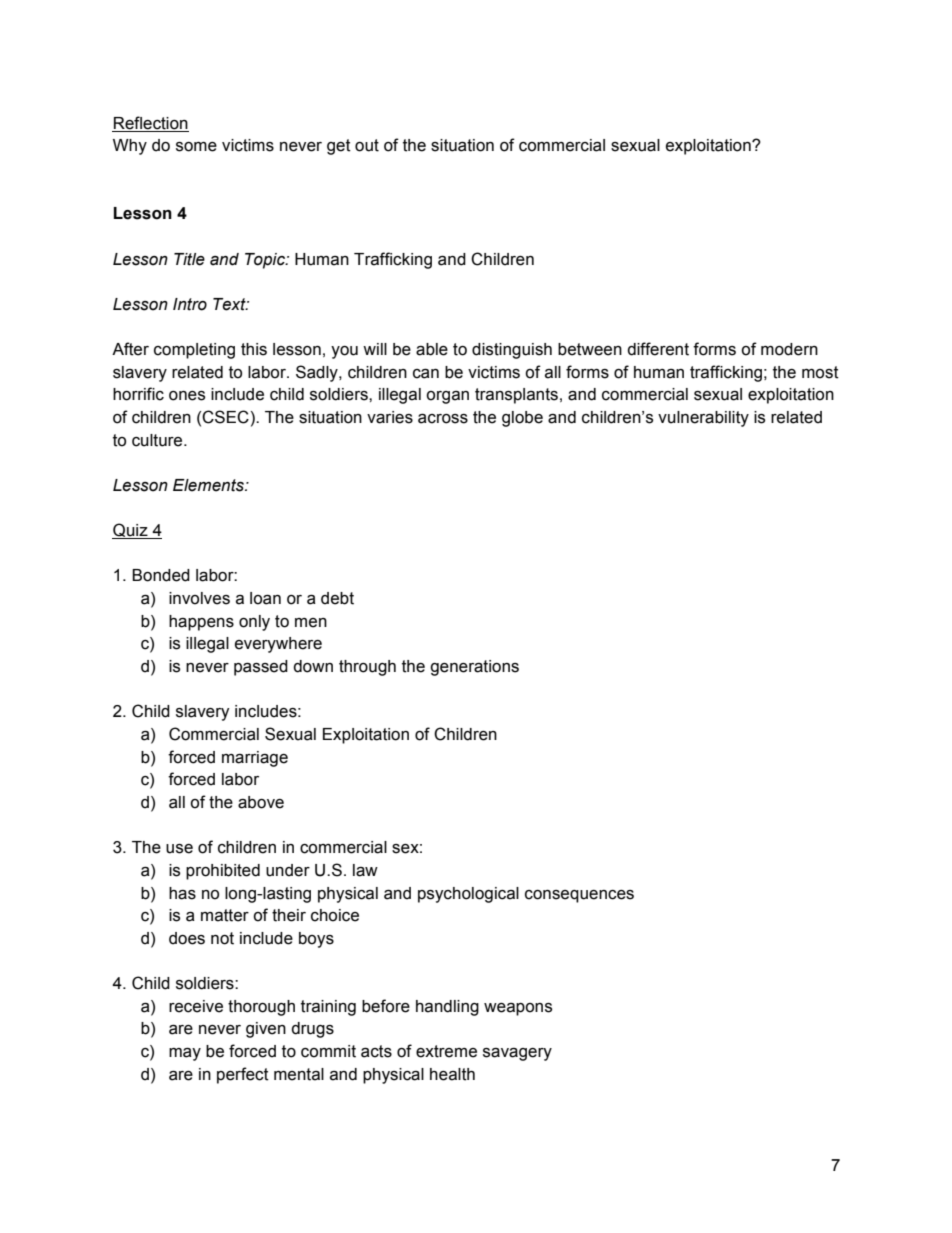 The height and width of the document is (1233, 952). I want to click on generations, so click(474, 668).
